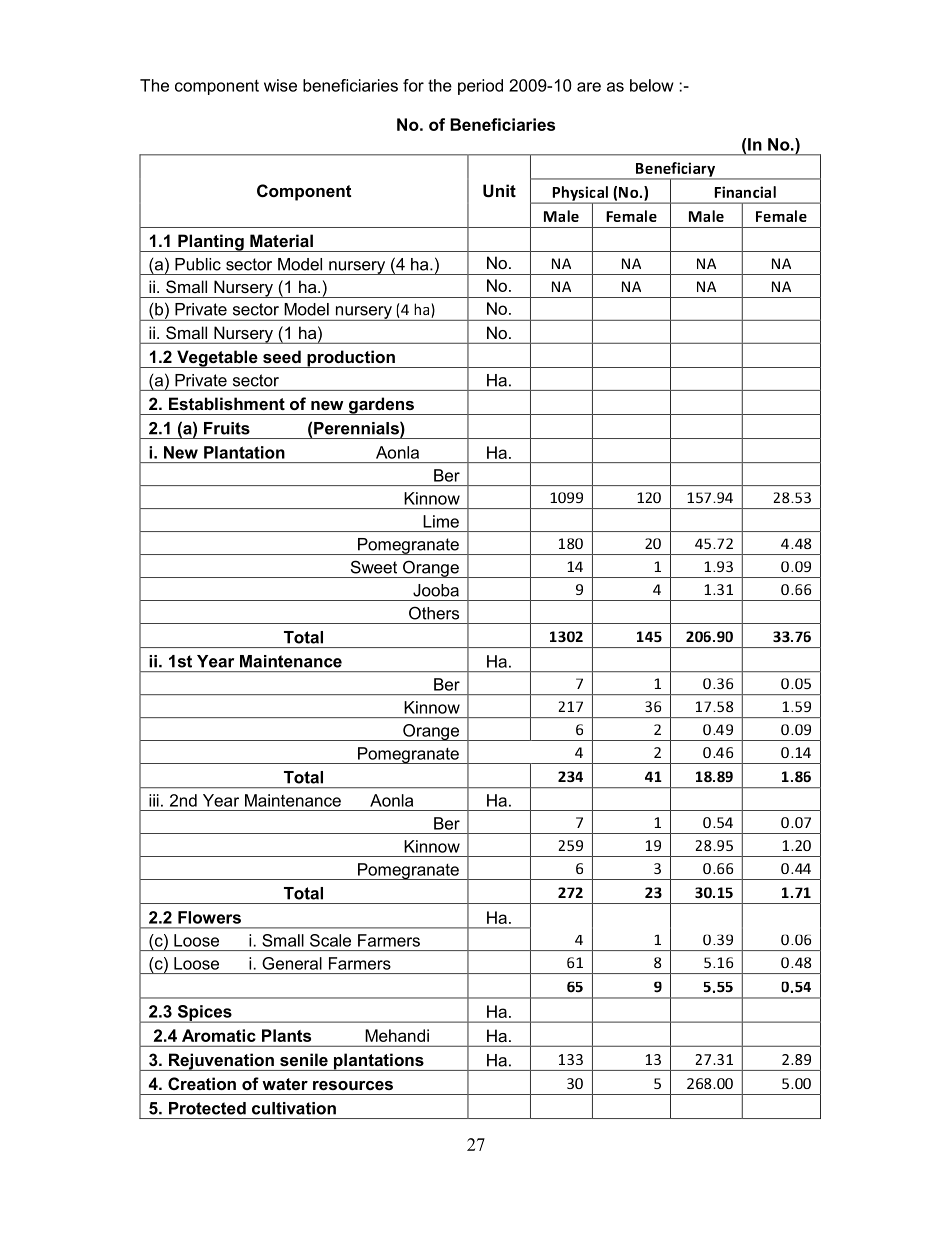 This page has width=952, height=1233. I want to click on senile, so click(304, 1059).
